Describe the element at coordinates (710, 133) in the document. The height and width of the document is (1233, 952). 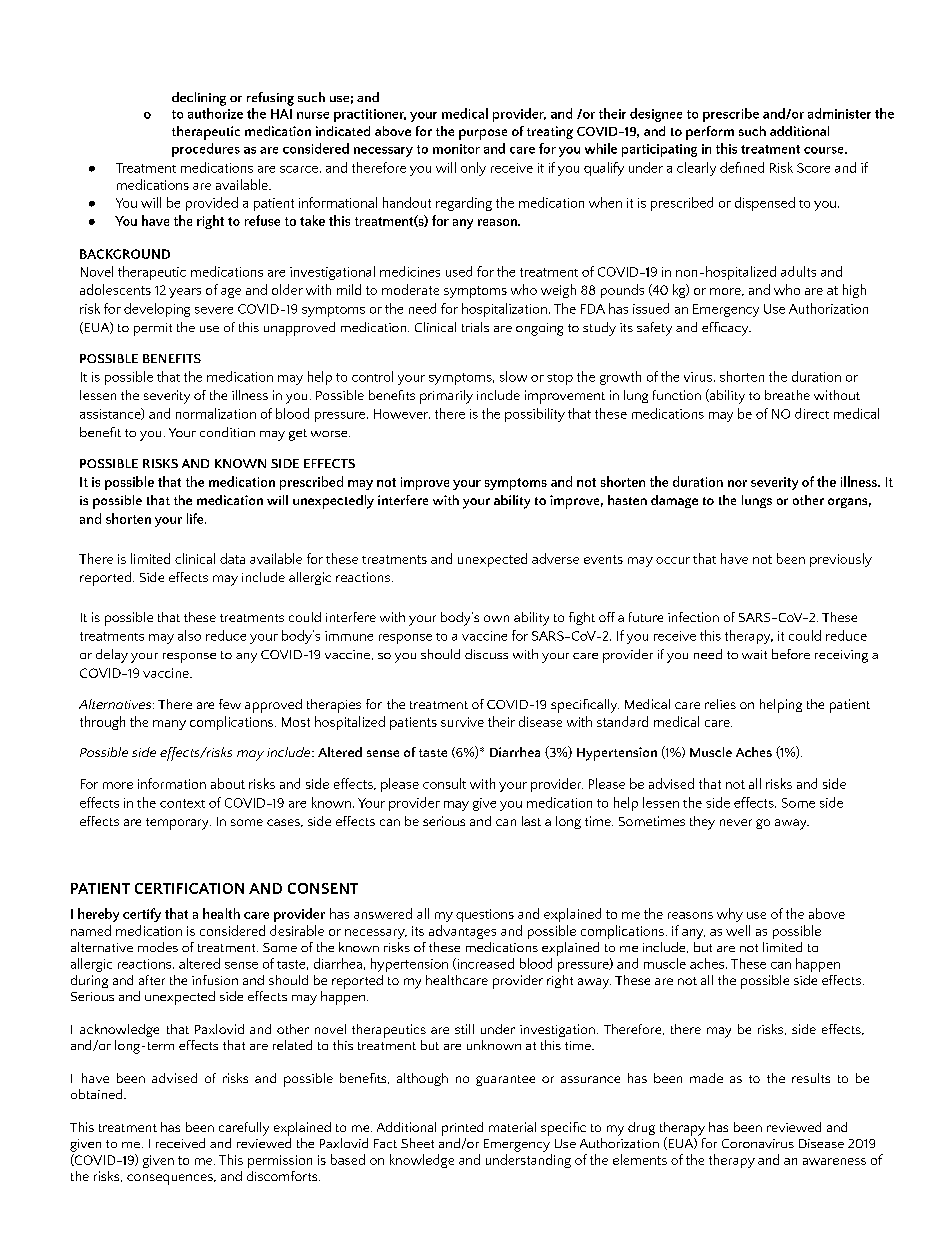
I see `perform` at that location.
